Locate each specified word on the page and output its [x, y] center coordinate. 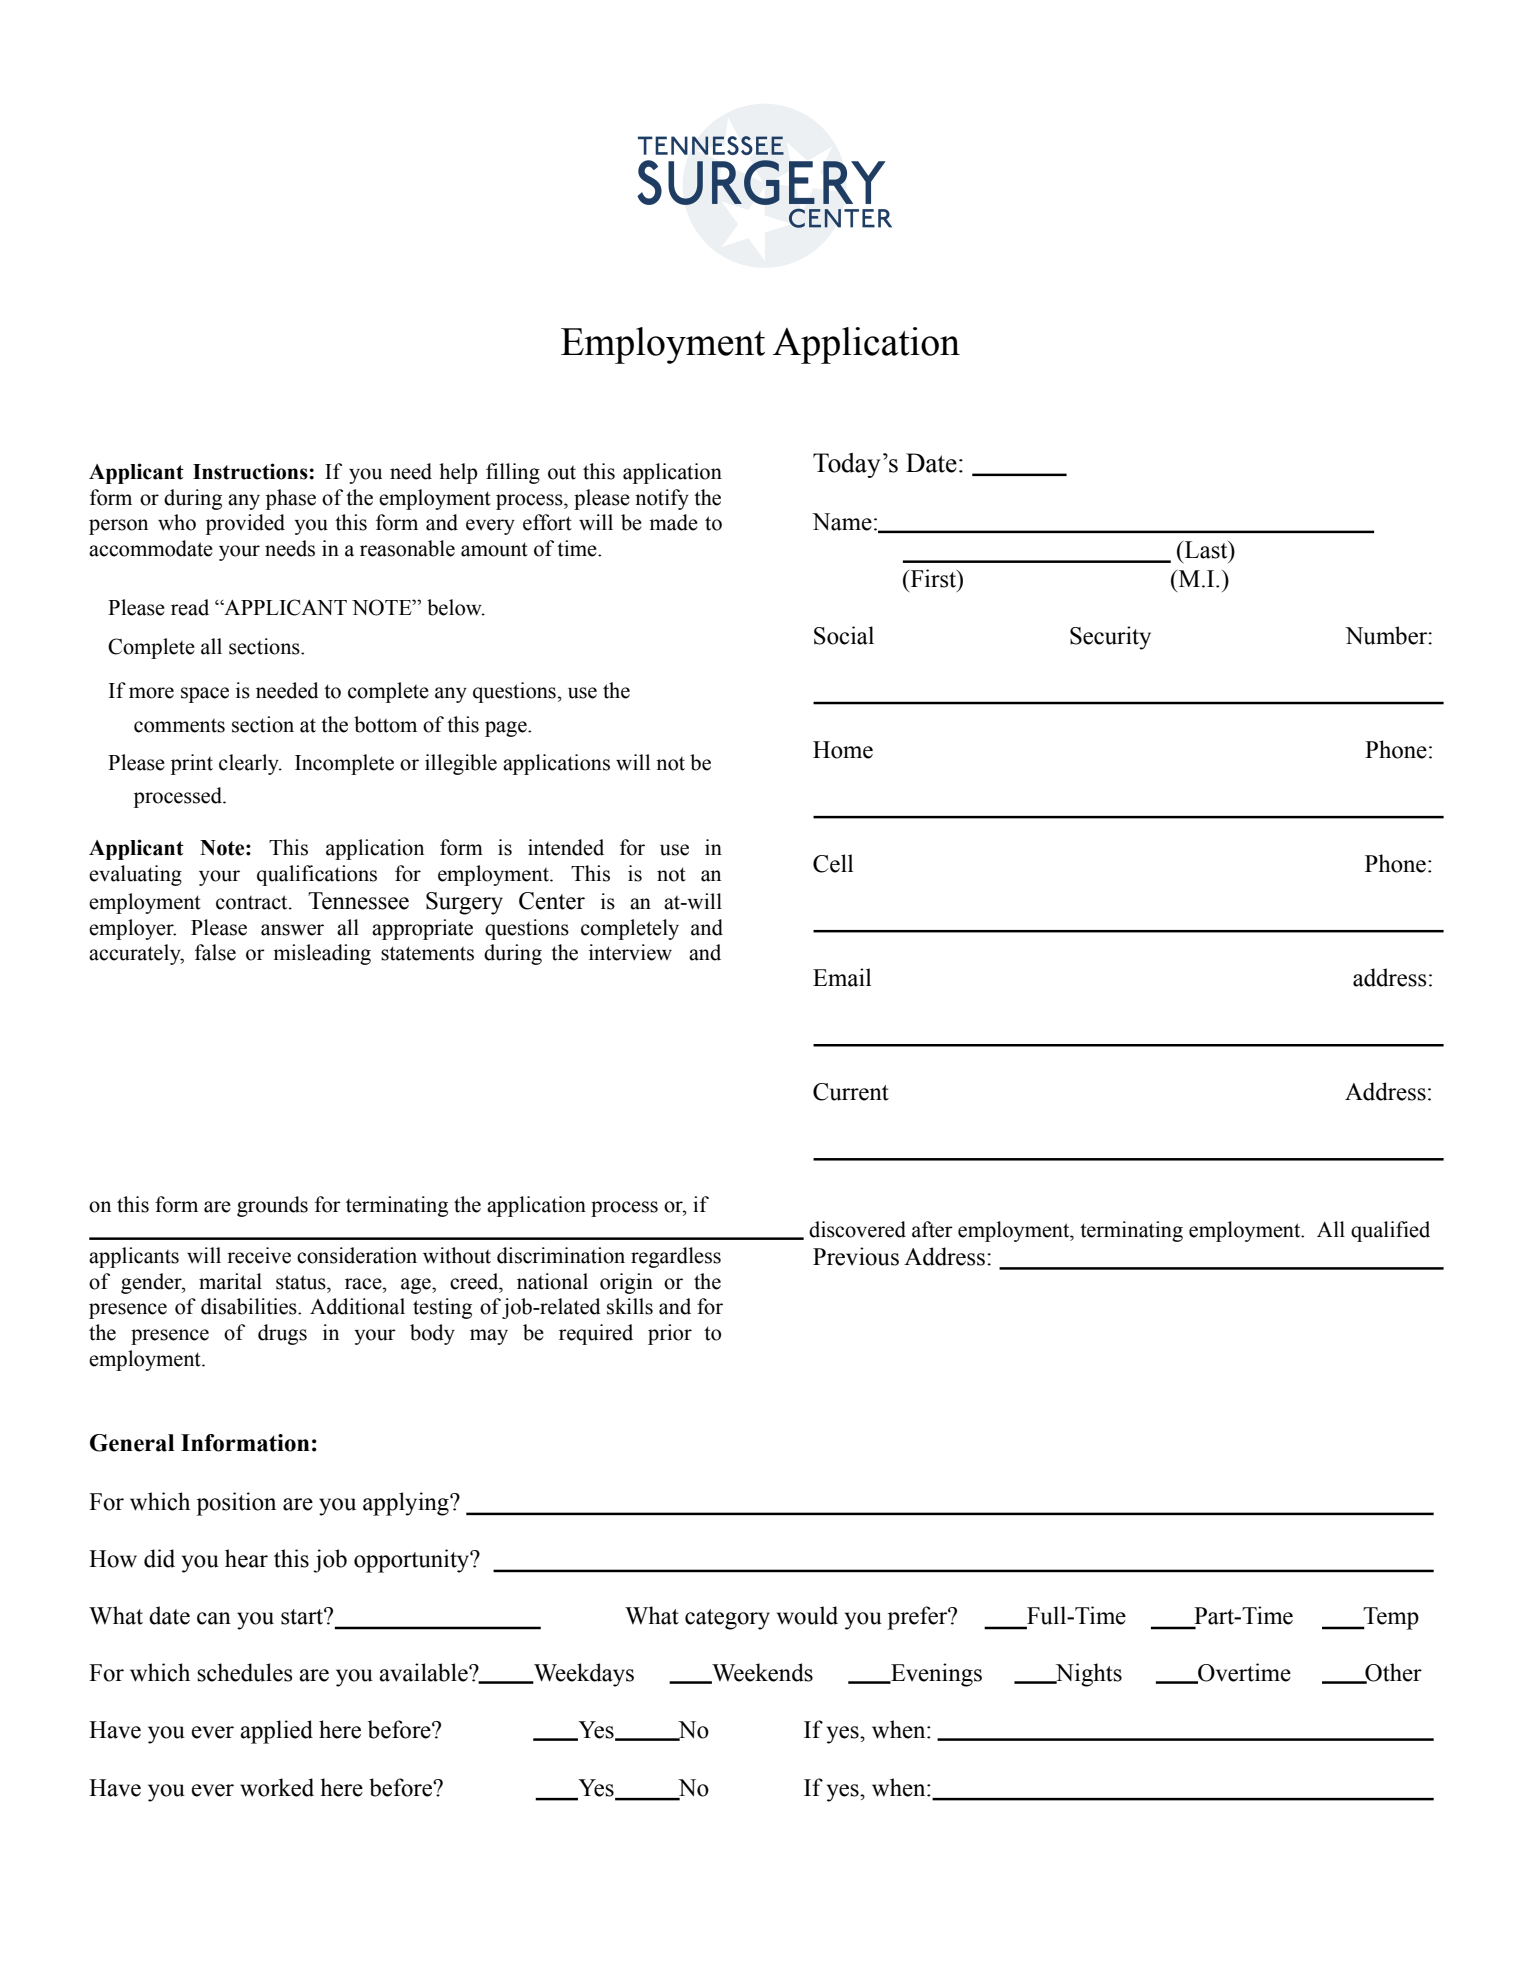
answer [292, 930]
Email [842, 977]
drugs [282, 1334]
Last [1207, 550]
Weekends [761, 1673]
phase [291, 499]
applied [276, 1732]
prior [670, 1334]
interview [630, 952]
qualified [1390, 1231]
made [673, 522]
